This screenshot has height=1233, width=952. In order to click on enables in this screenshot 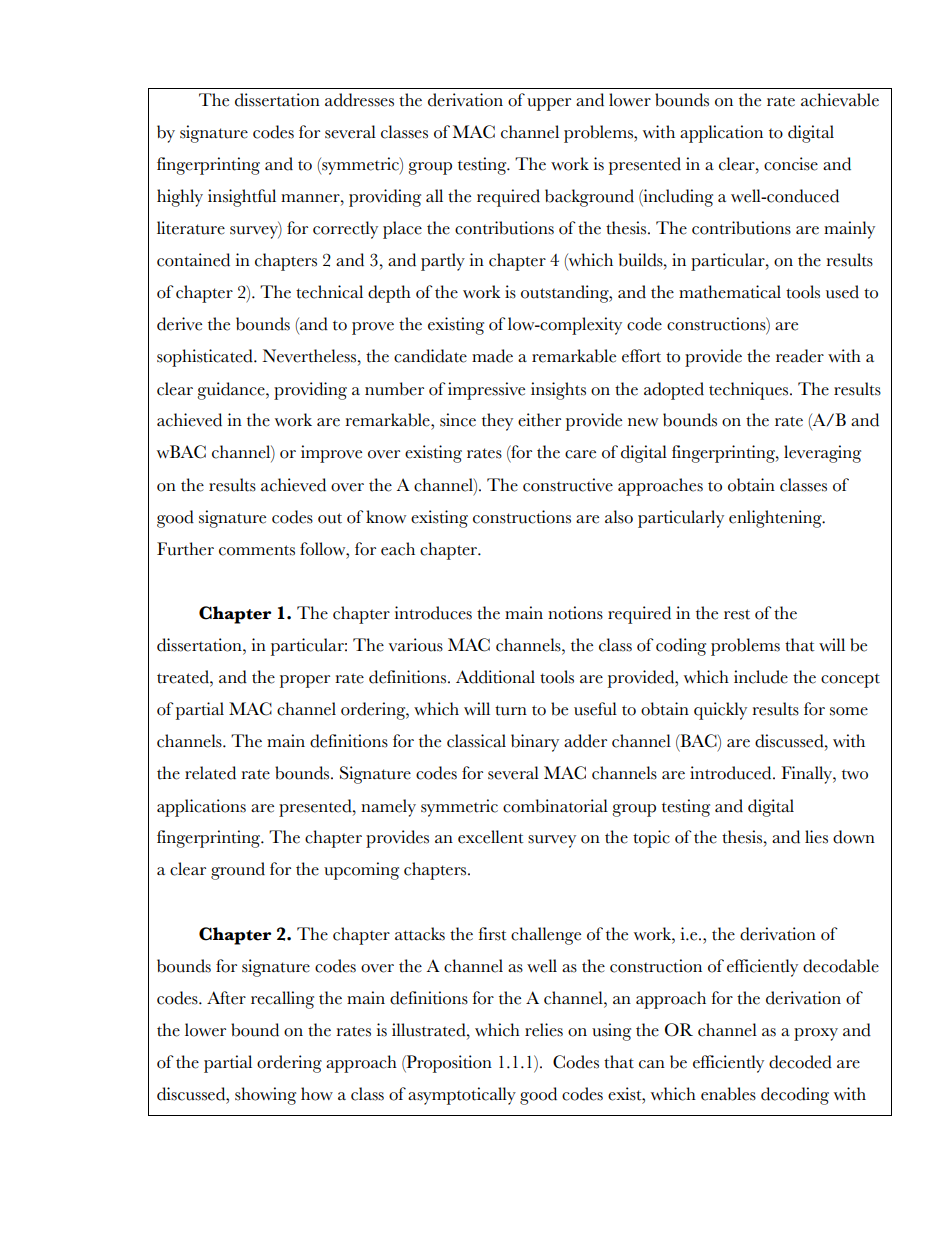, I will do `click(728, 1094)`.
